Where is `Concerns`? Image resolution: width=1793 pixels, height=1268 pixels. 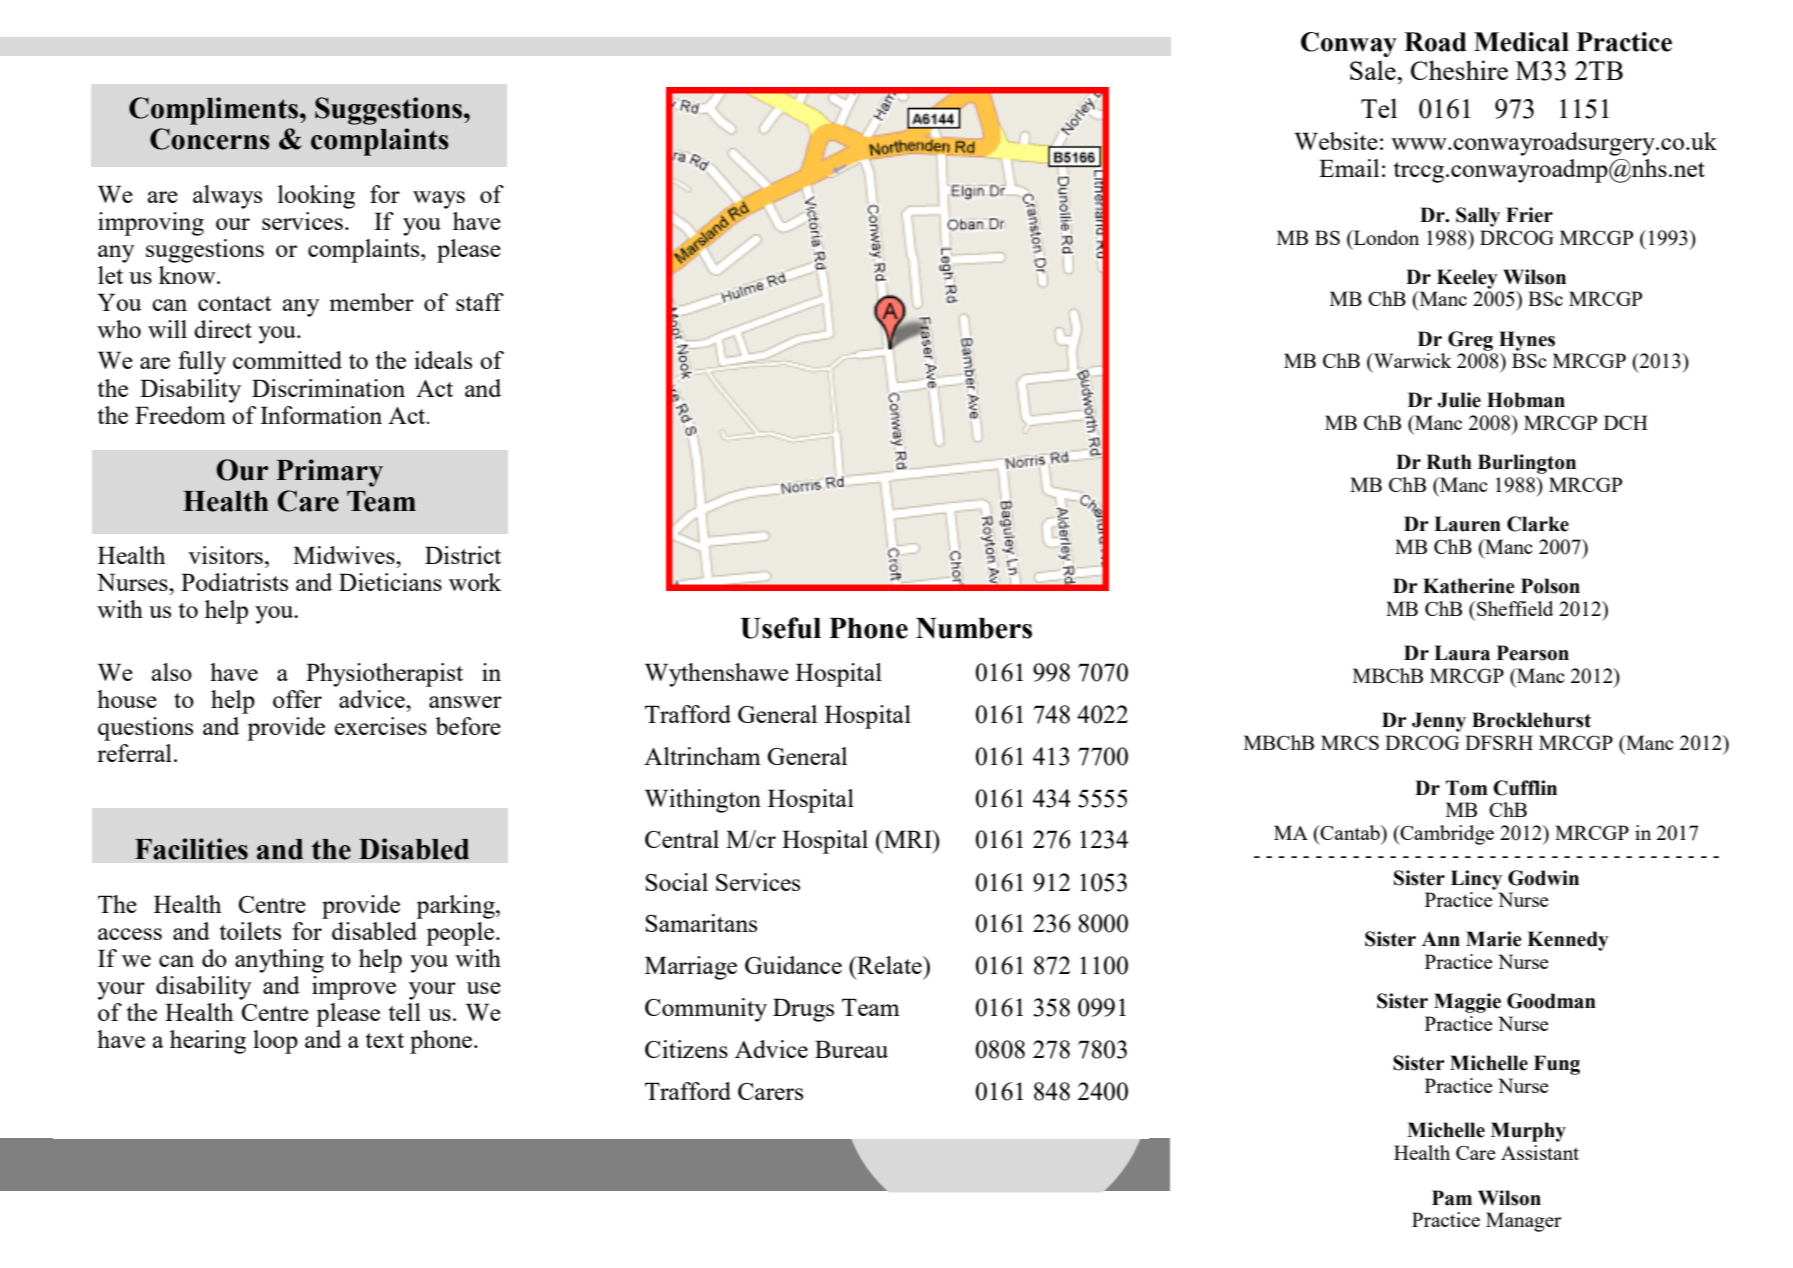 Concerns is located at coordinates (210, 139).
